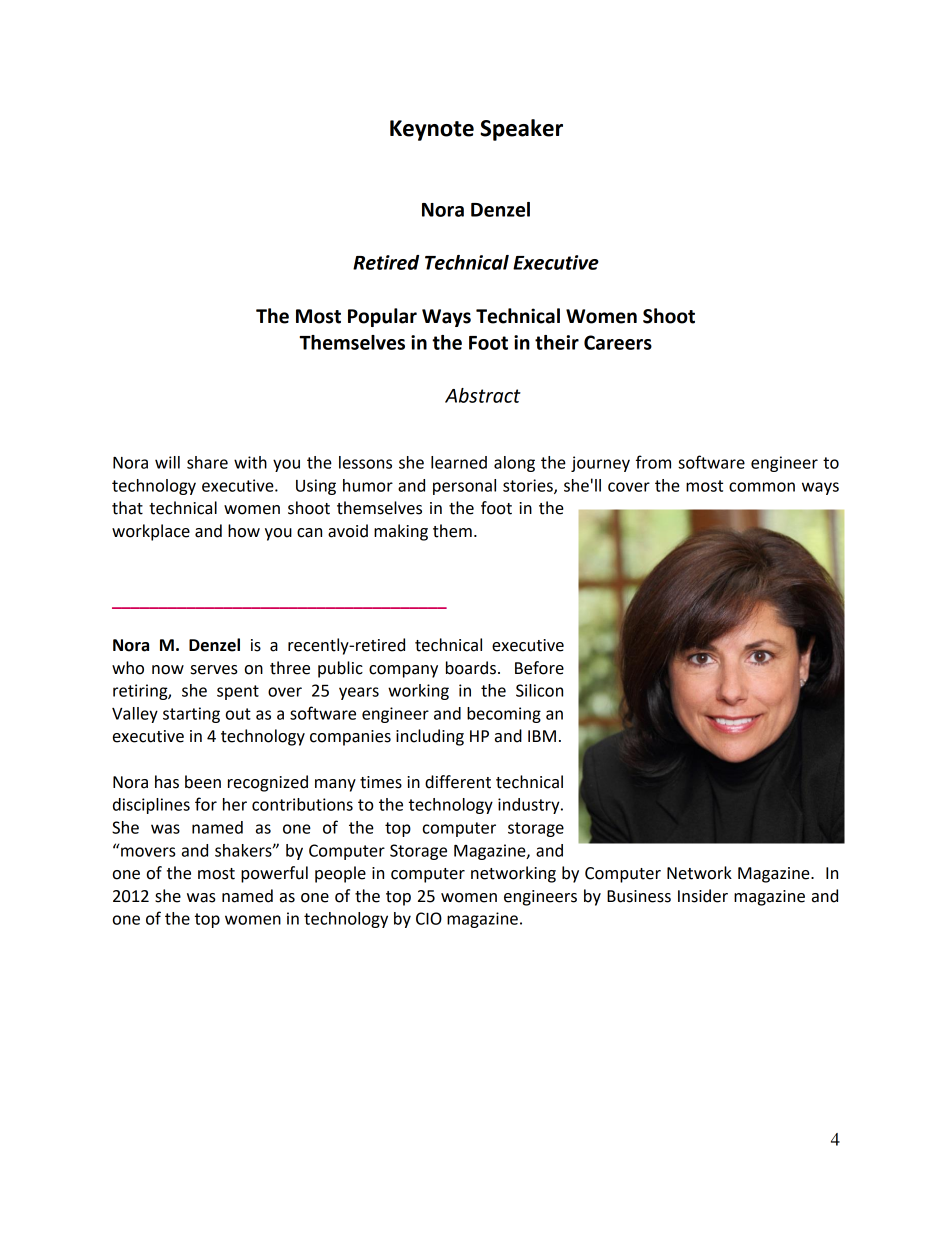 The image size is (952, 1233). Describe the element at coordinates (429, 918) in the screenshot. I see `CIO` at that location.
